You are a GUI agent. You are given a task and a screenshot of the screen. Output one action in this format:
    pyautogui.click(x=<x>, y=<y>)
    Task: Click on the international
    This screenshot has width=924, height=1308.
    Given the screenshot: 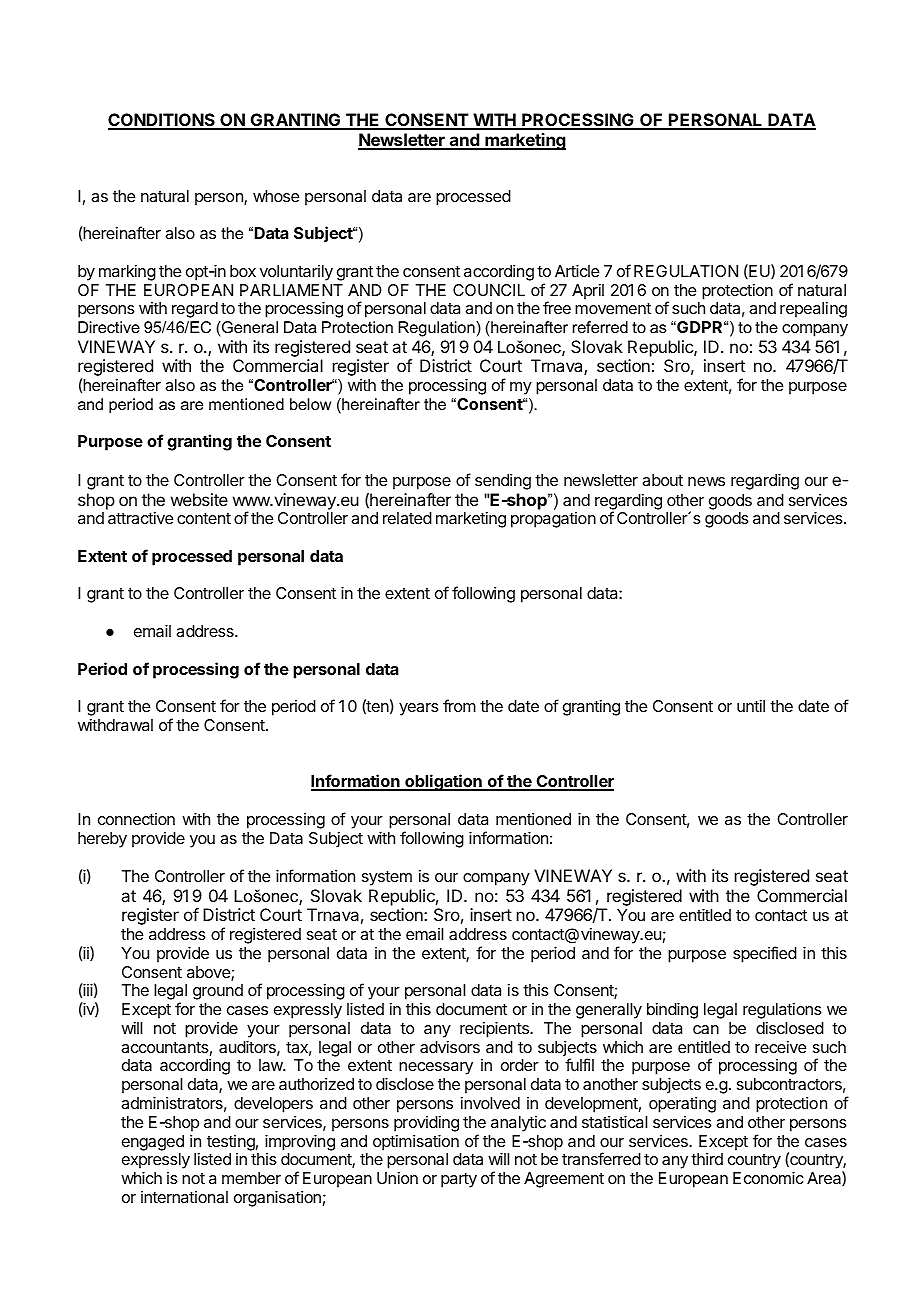 What is the action you would take?
    pyautogui.click(x=184, y=1197)
